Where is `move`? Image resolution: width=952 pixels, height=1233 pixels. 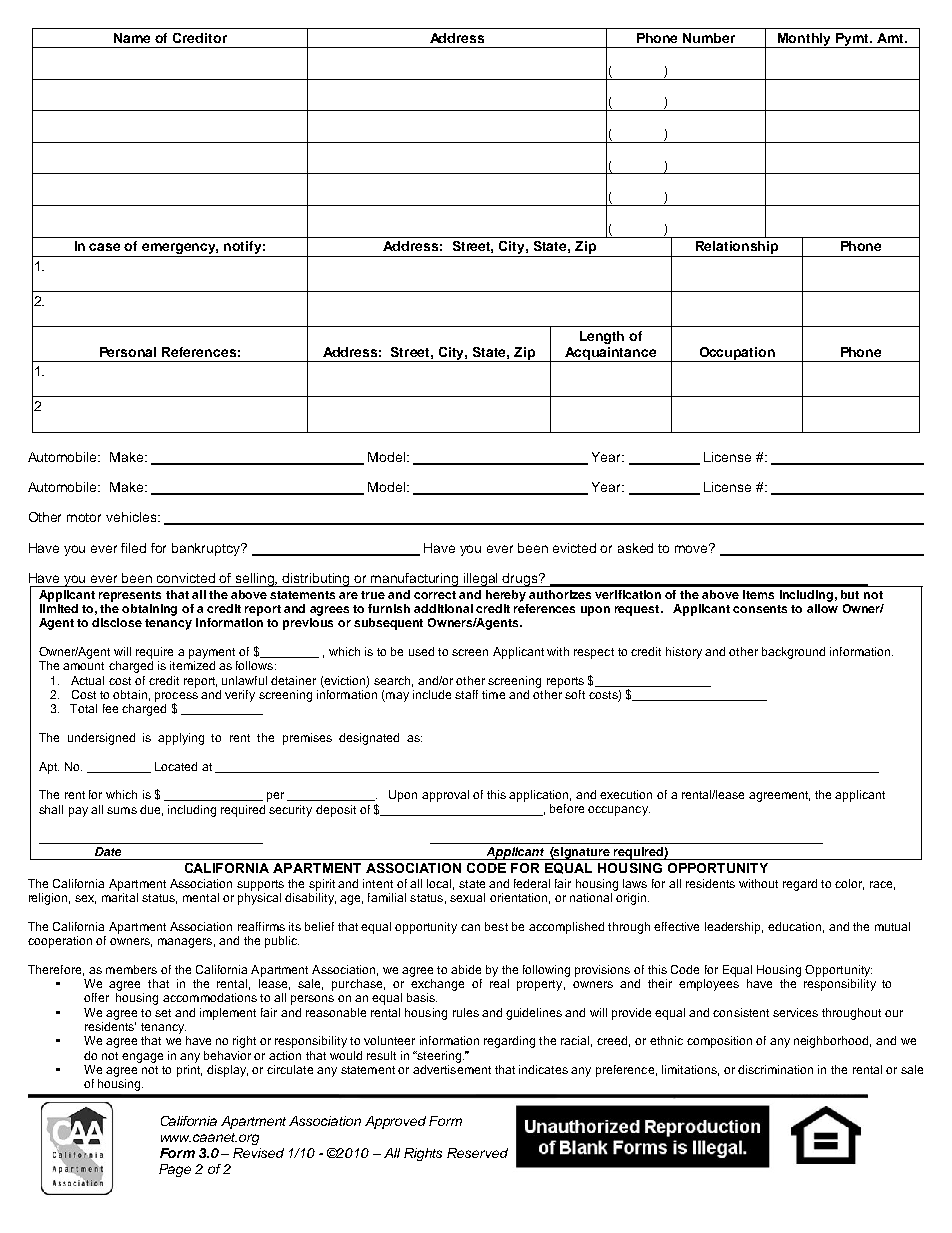
move is located at coordinates (693, 548).
